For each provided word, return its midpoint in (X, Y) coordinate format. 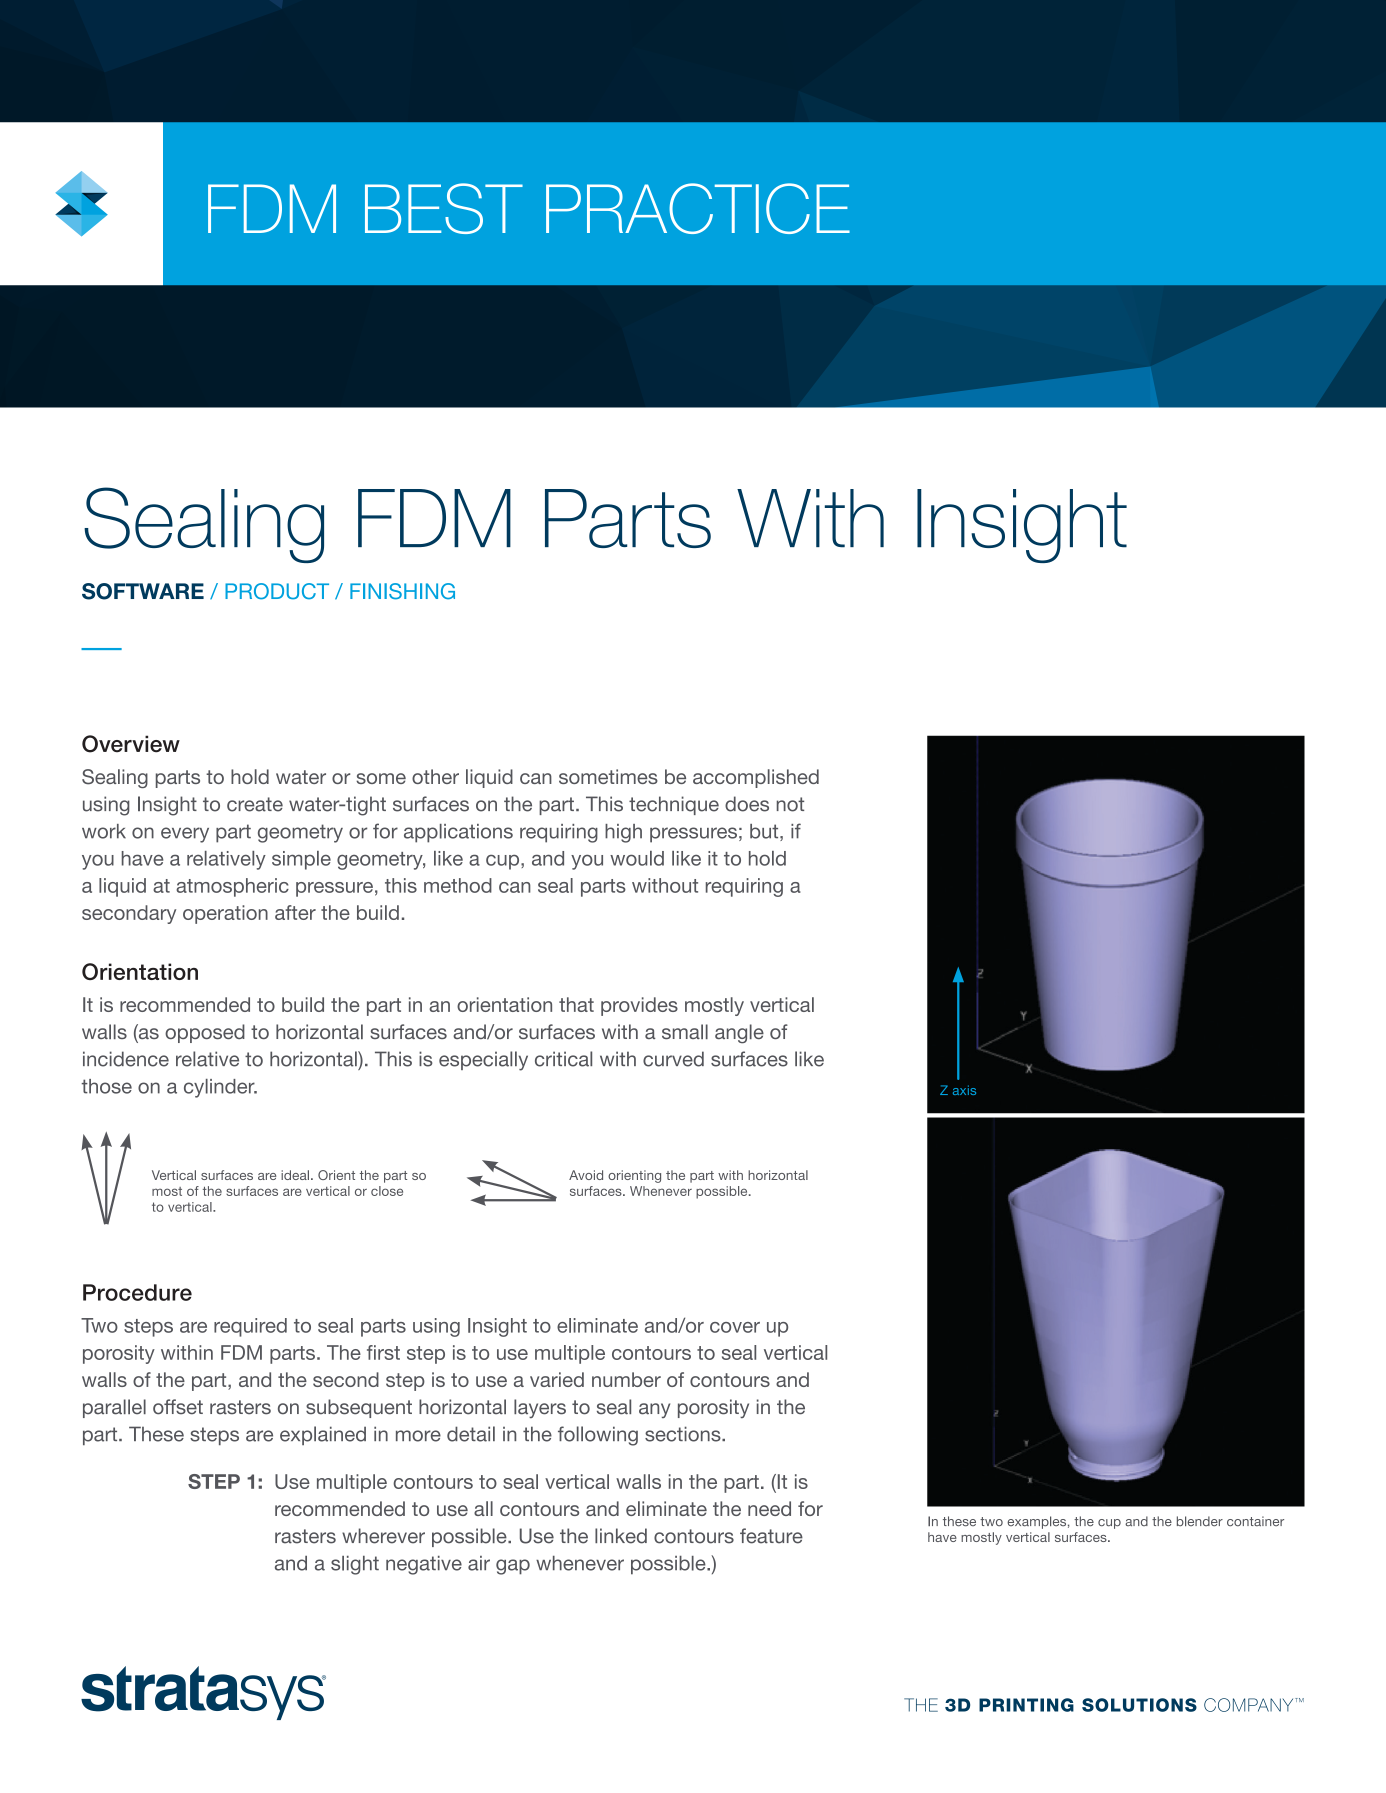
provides (639, 1006)
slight (355, 1565)
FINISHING (402, 591)
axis (964, 1090)
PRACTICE (698, 208)
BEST (444, 208)
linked (621, 1536)
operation (225, 914)
